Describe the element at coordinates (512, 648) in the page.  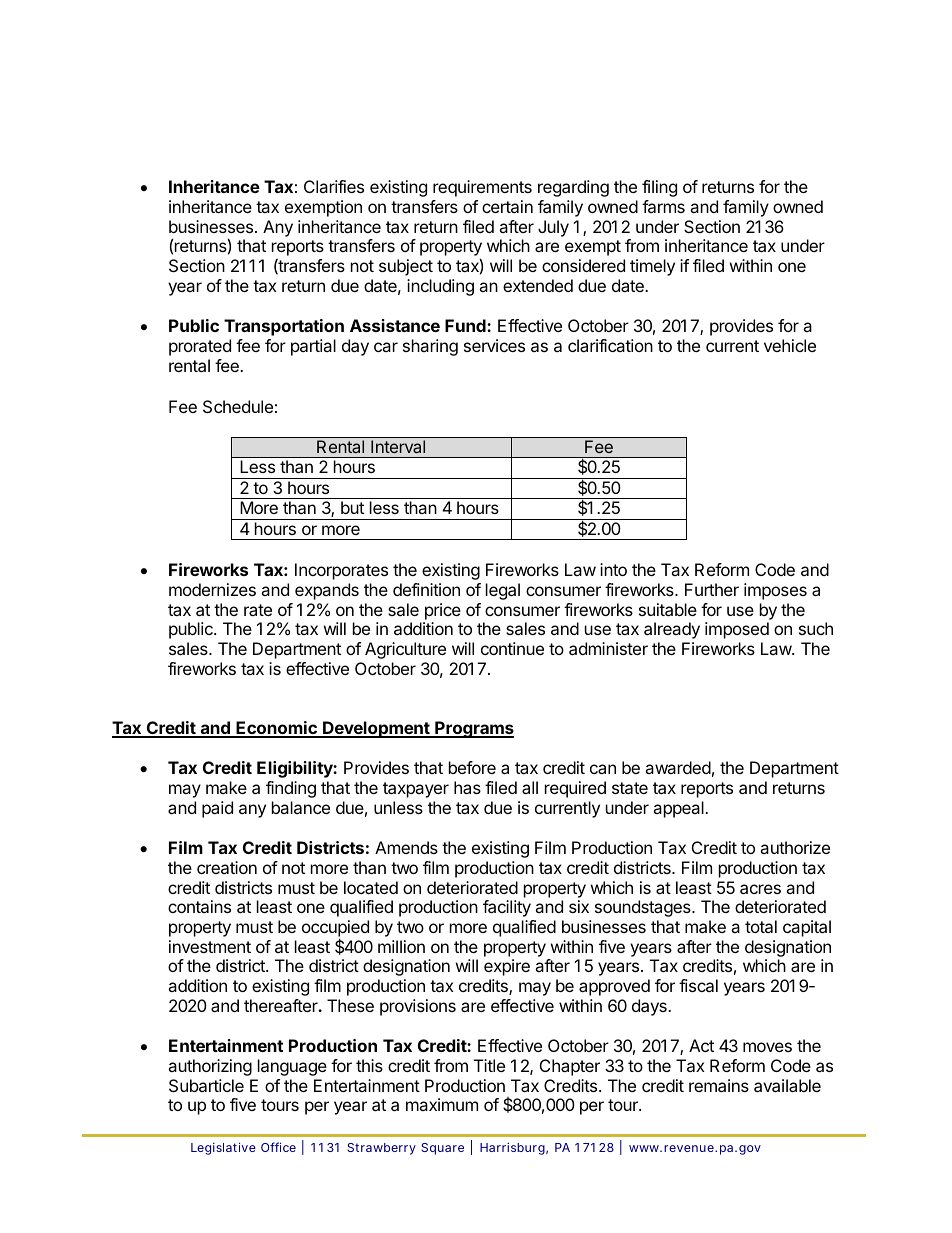
I see `continue` at that location.
